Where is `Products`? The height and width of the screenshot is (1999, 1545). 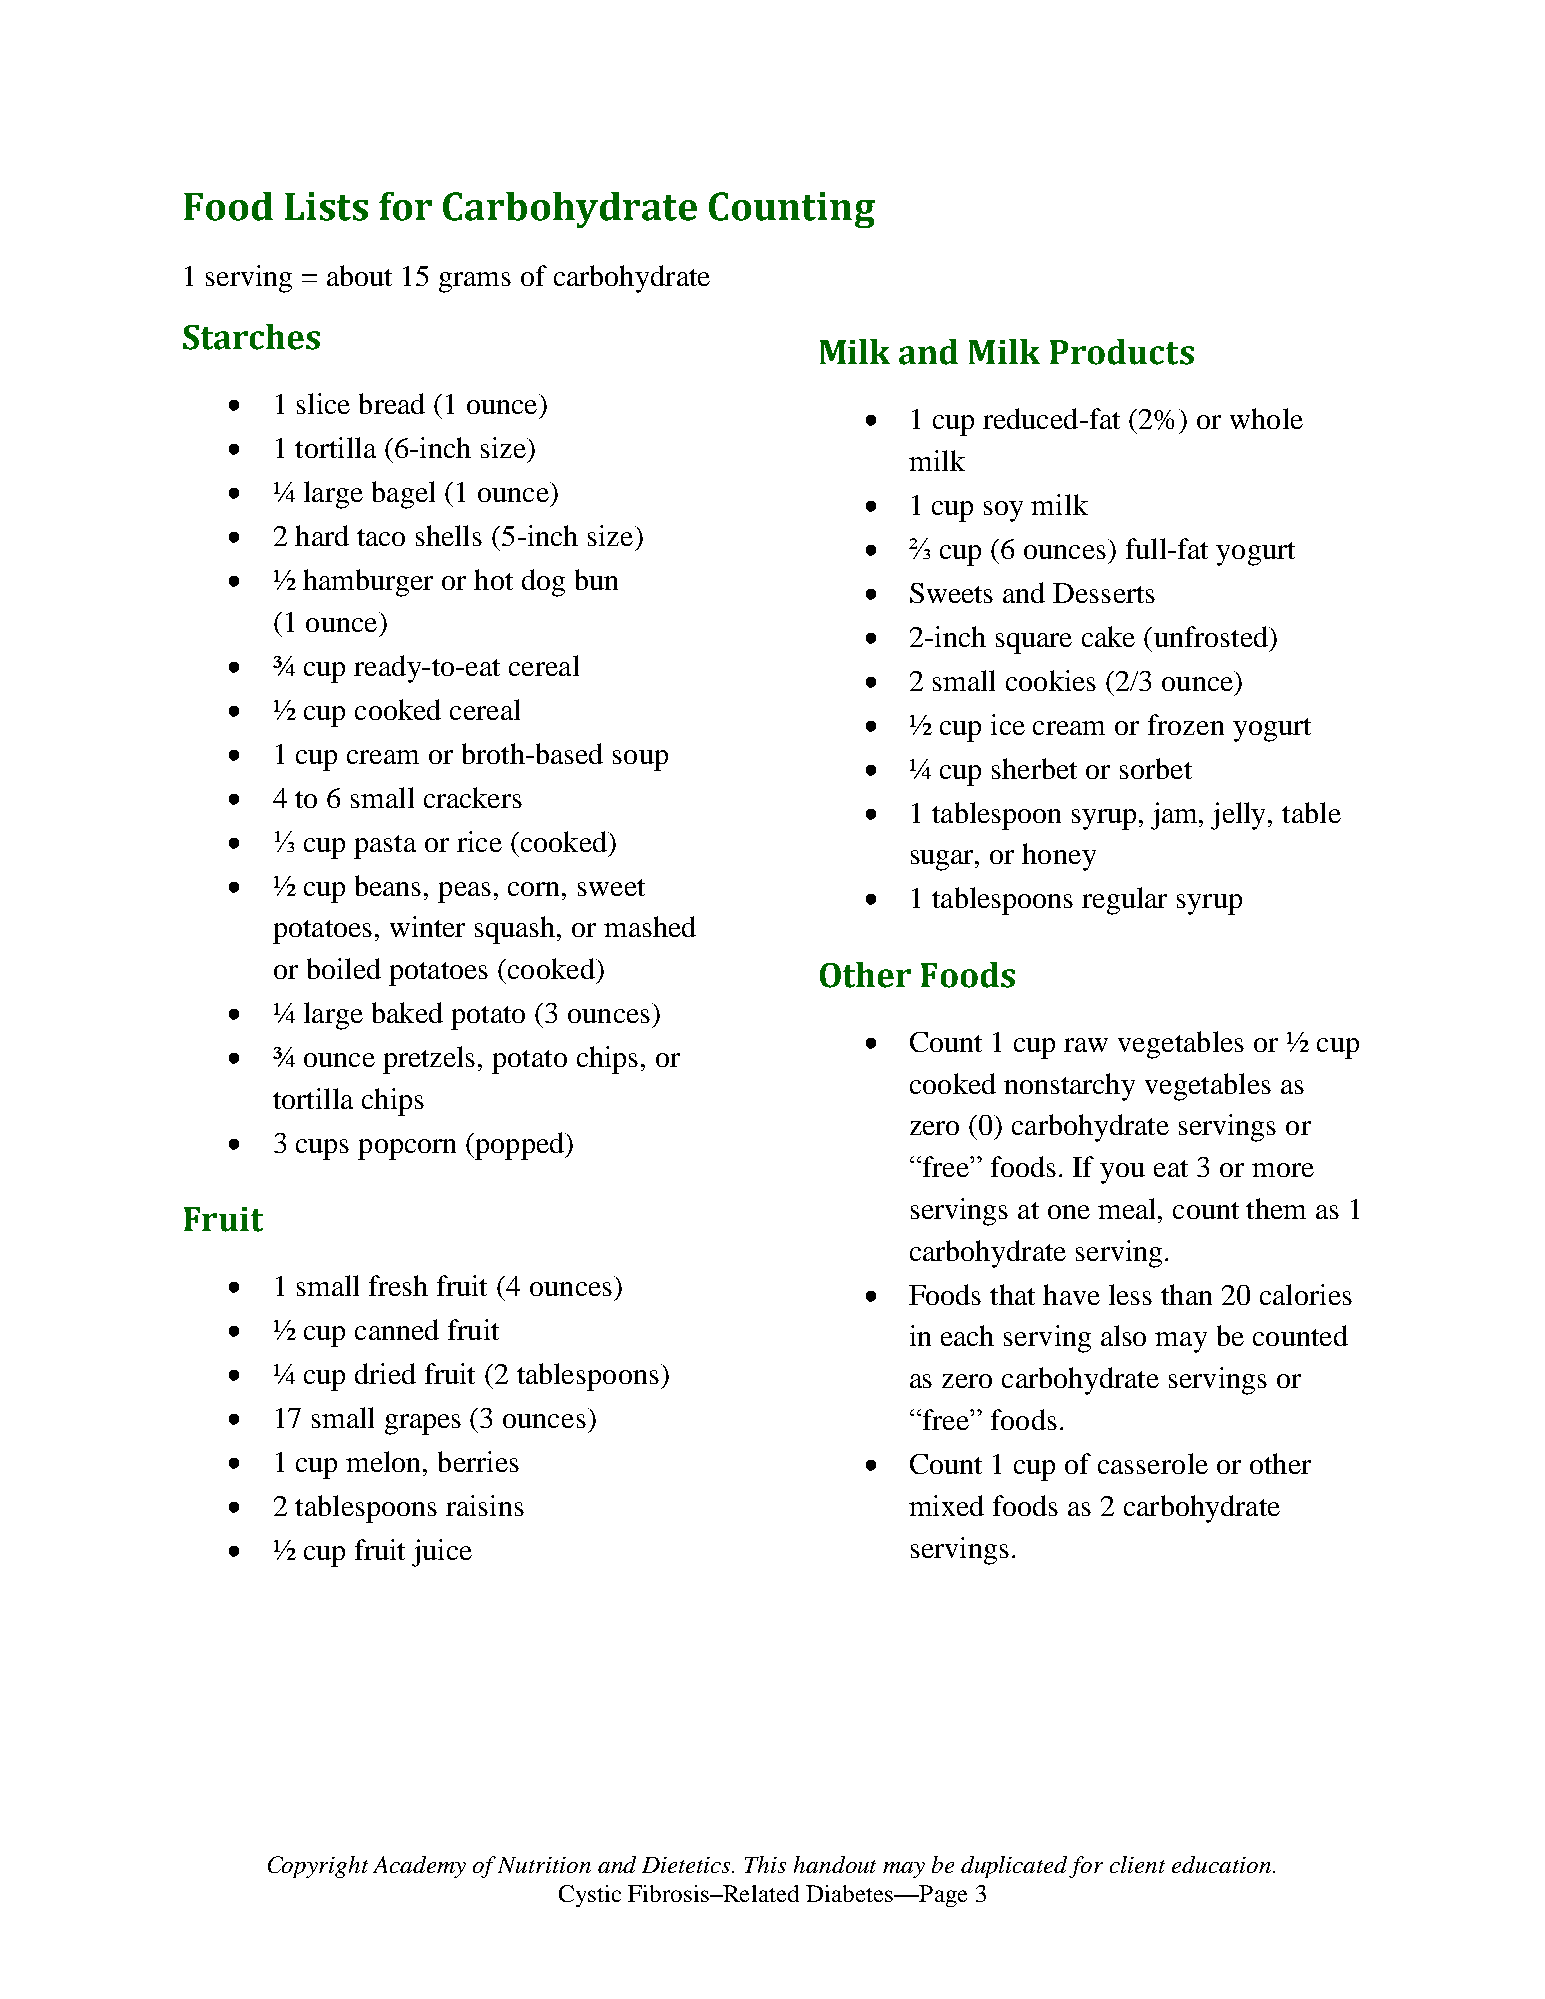 Products is located at coordinates (1122, 352).
